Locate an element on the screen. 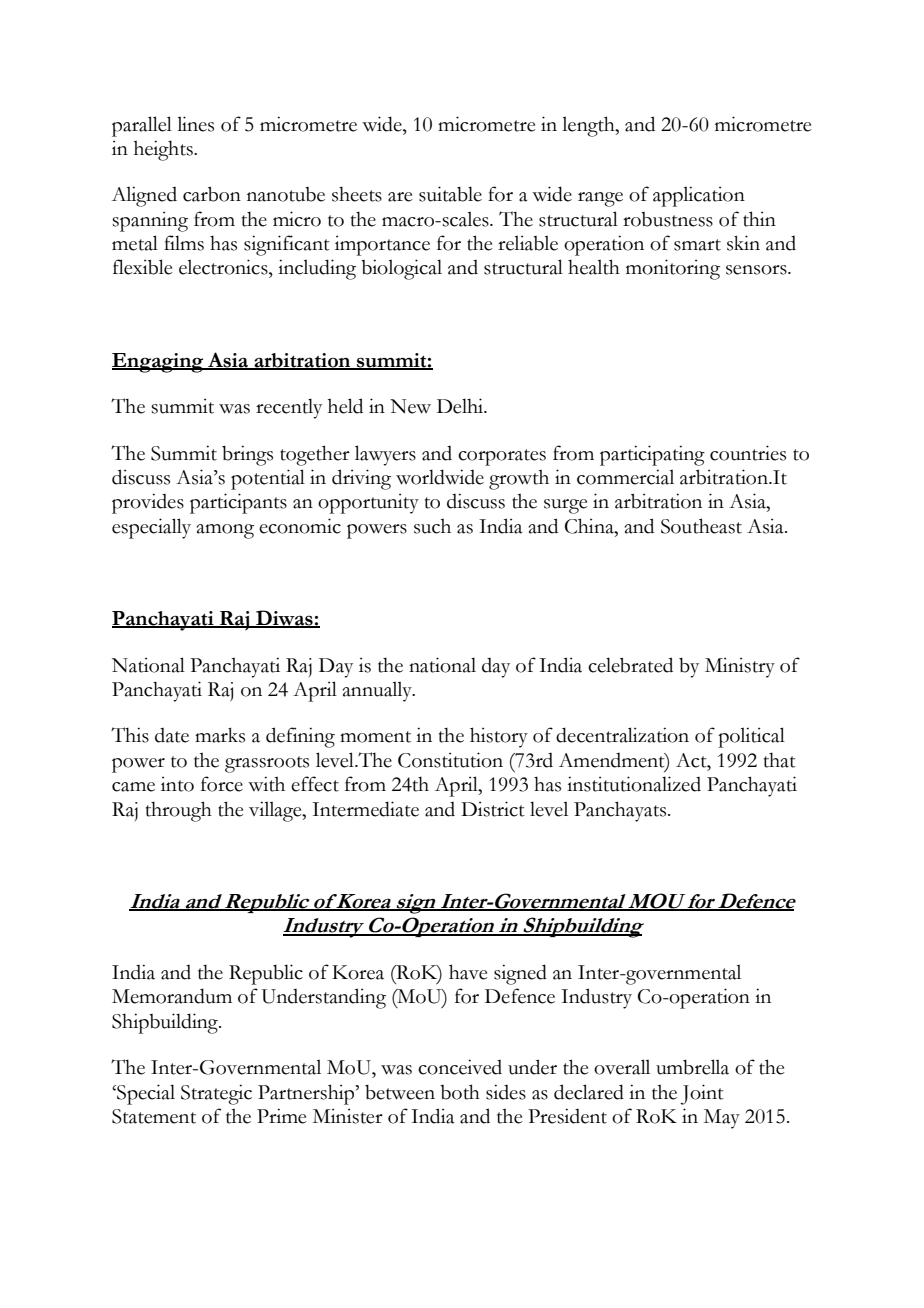 The width and height of the screenshot is (924, 1308). Strategic is located at coordinates (216, 1094).
